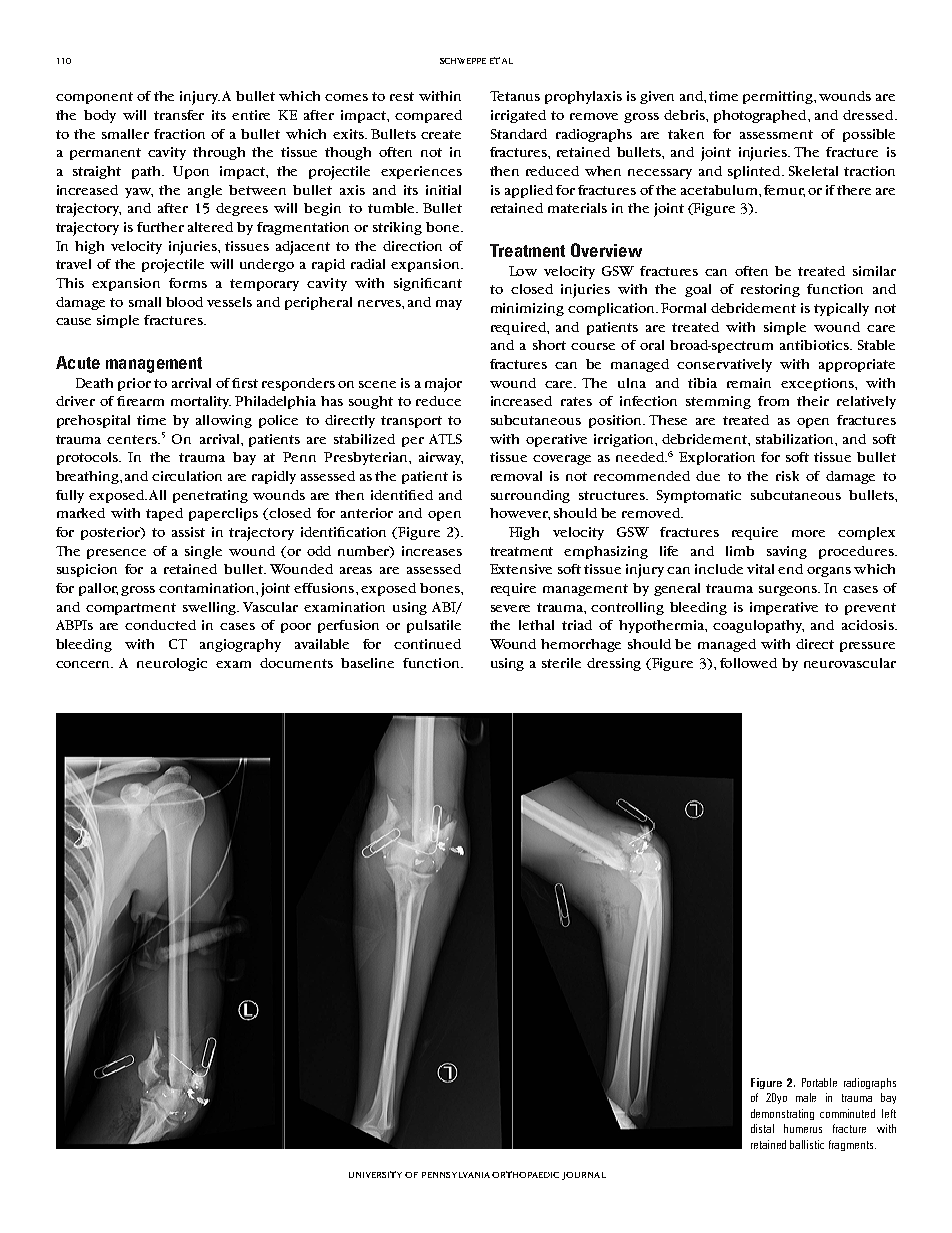 The width and height of the screenshot is (952, 1233). What do you see at coordinates (776, 134) in the screenshot?
I see `assessment` at bounding box center [776, 134].
